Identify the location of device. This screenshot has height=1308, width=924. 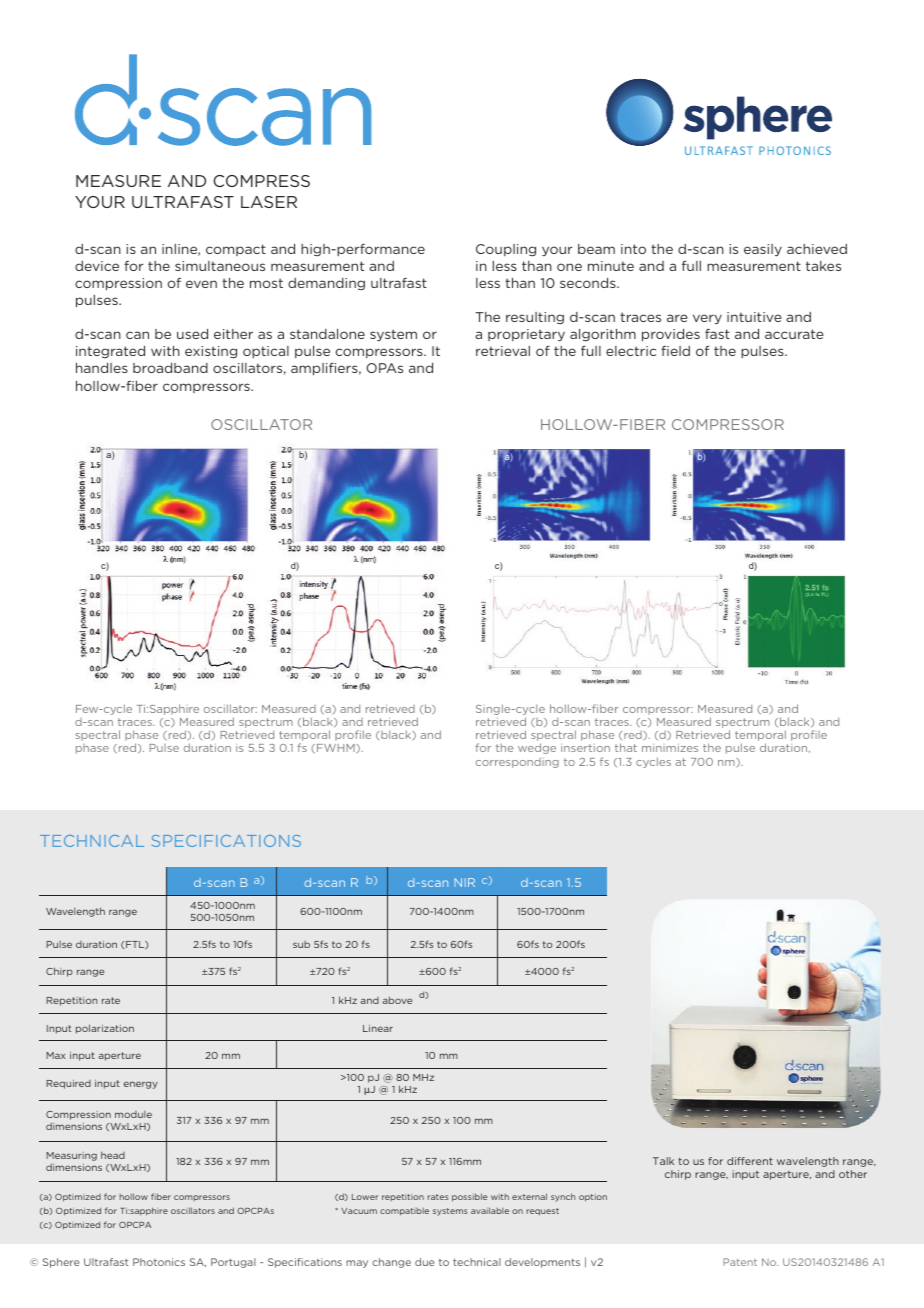
(97, 266).
